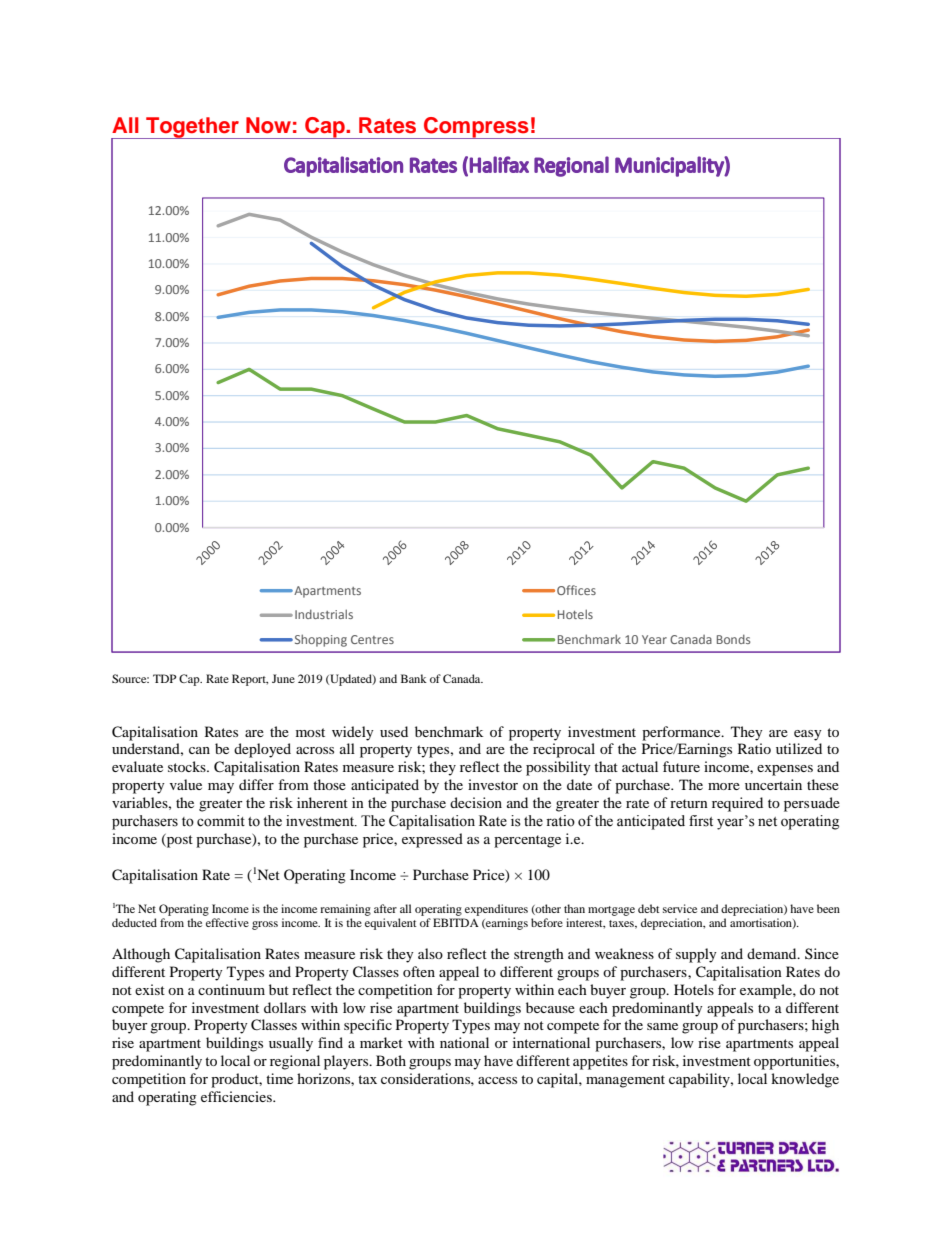 The height and width of the page is (1233, 952). What do you see at coordinates (576, 590) in the page?
I see `Offices` at bounding box center [576, 590].
